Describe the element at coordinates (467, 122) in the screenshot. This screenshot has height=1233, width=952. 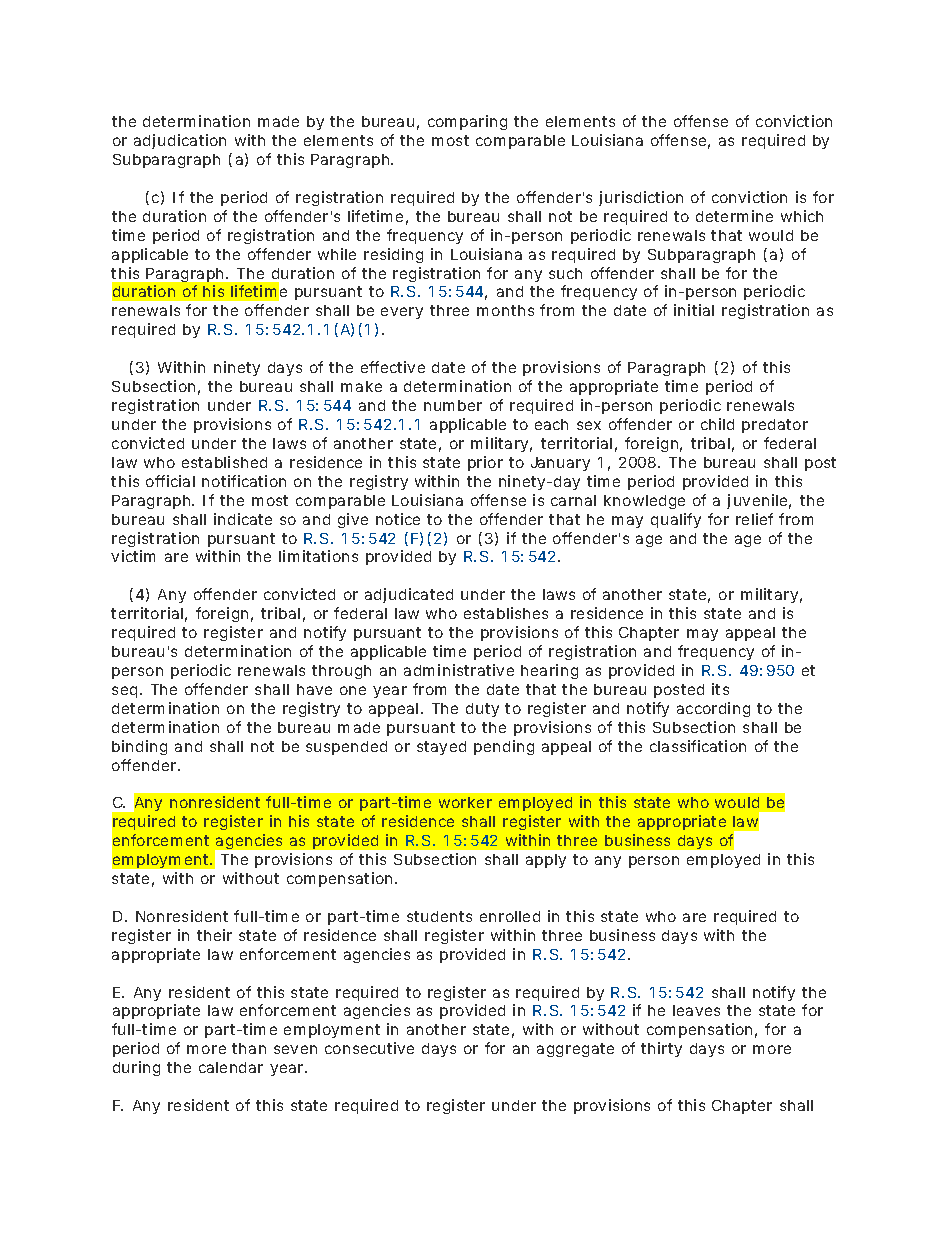
I see `comparing` at that location.
